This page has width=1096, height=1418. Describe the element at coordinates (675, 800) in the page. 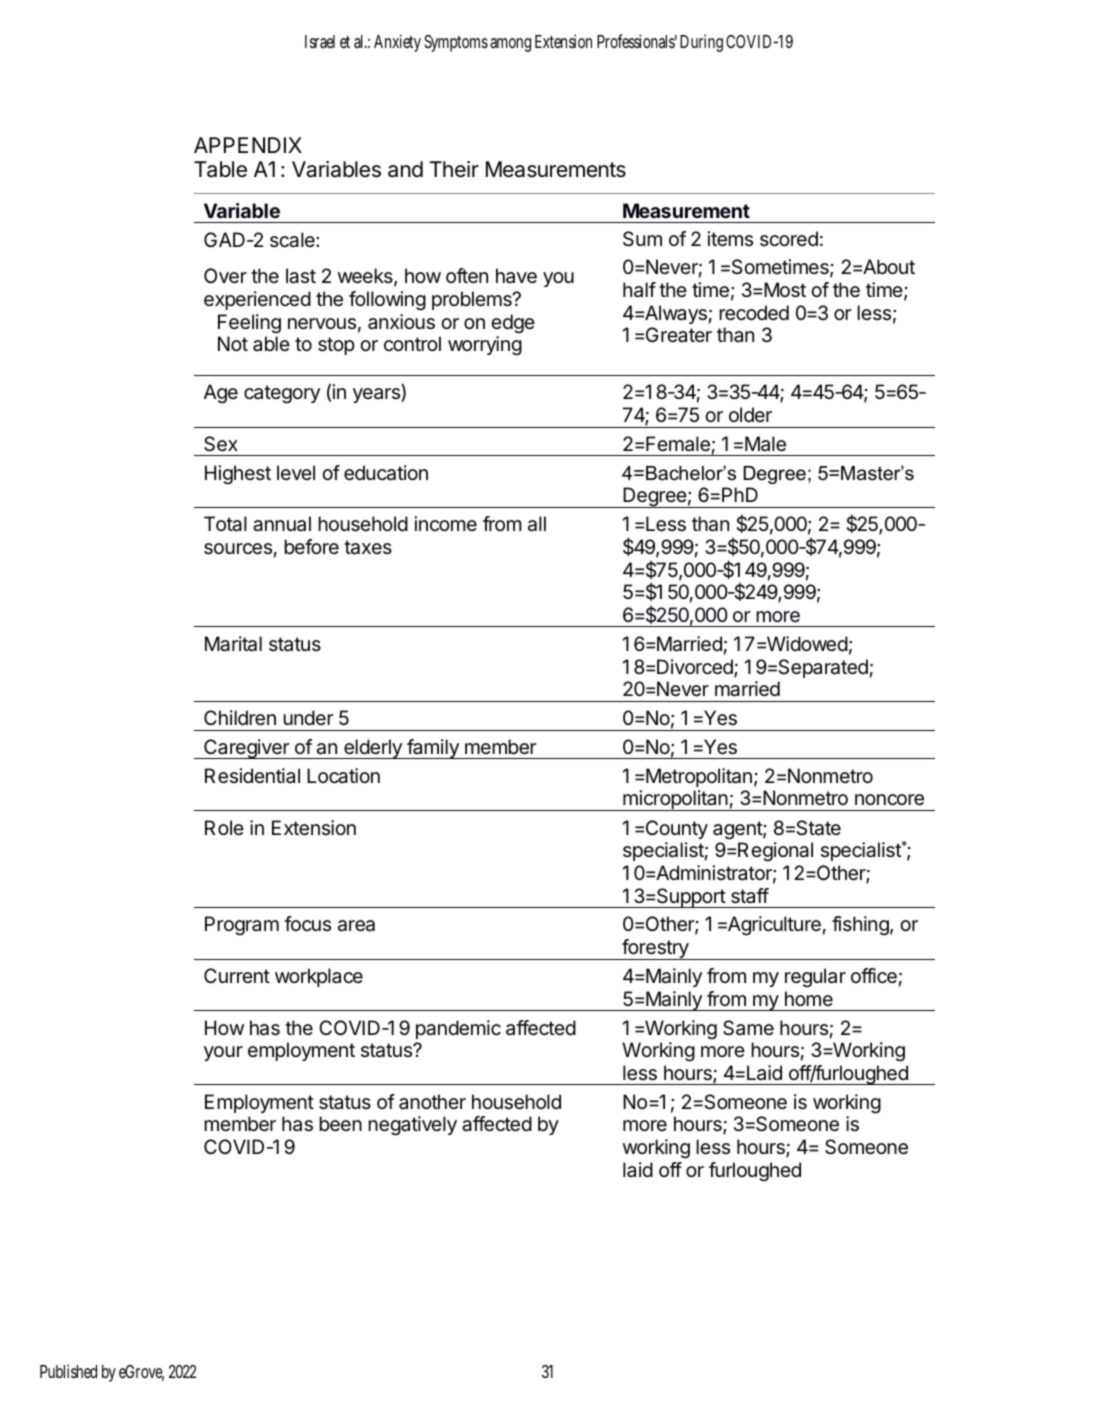

I see `micropolitan` at that location.
